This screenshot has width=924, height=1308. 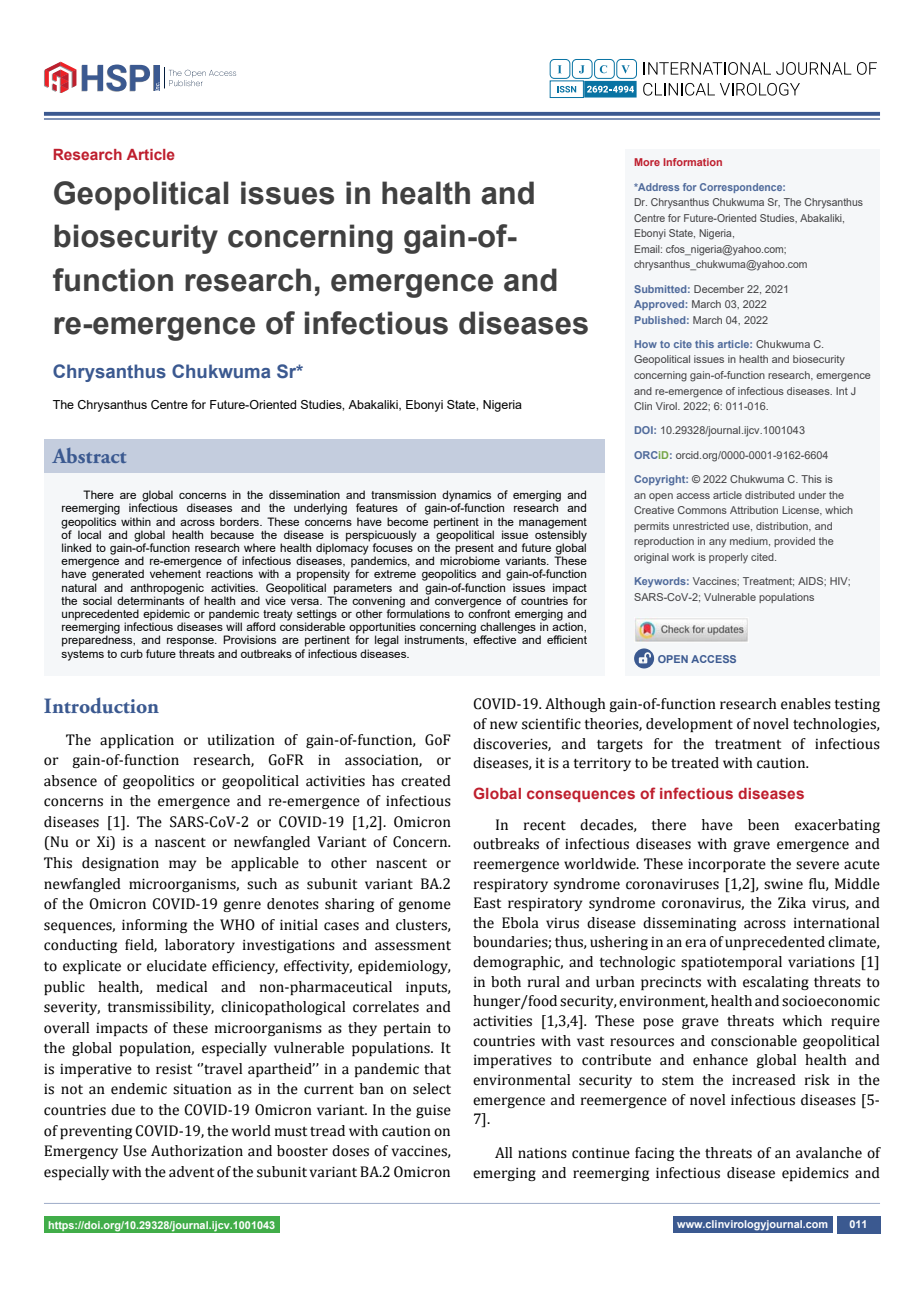 I want to click on Attribution, so click(x=754, y=510).
